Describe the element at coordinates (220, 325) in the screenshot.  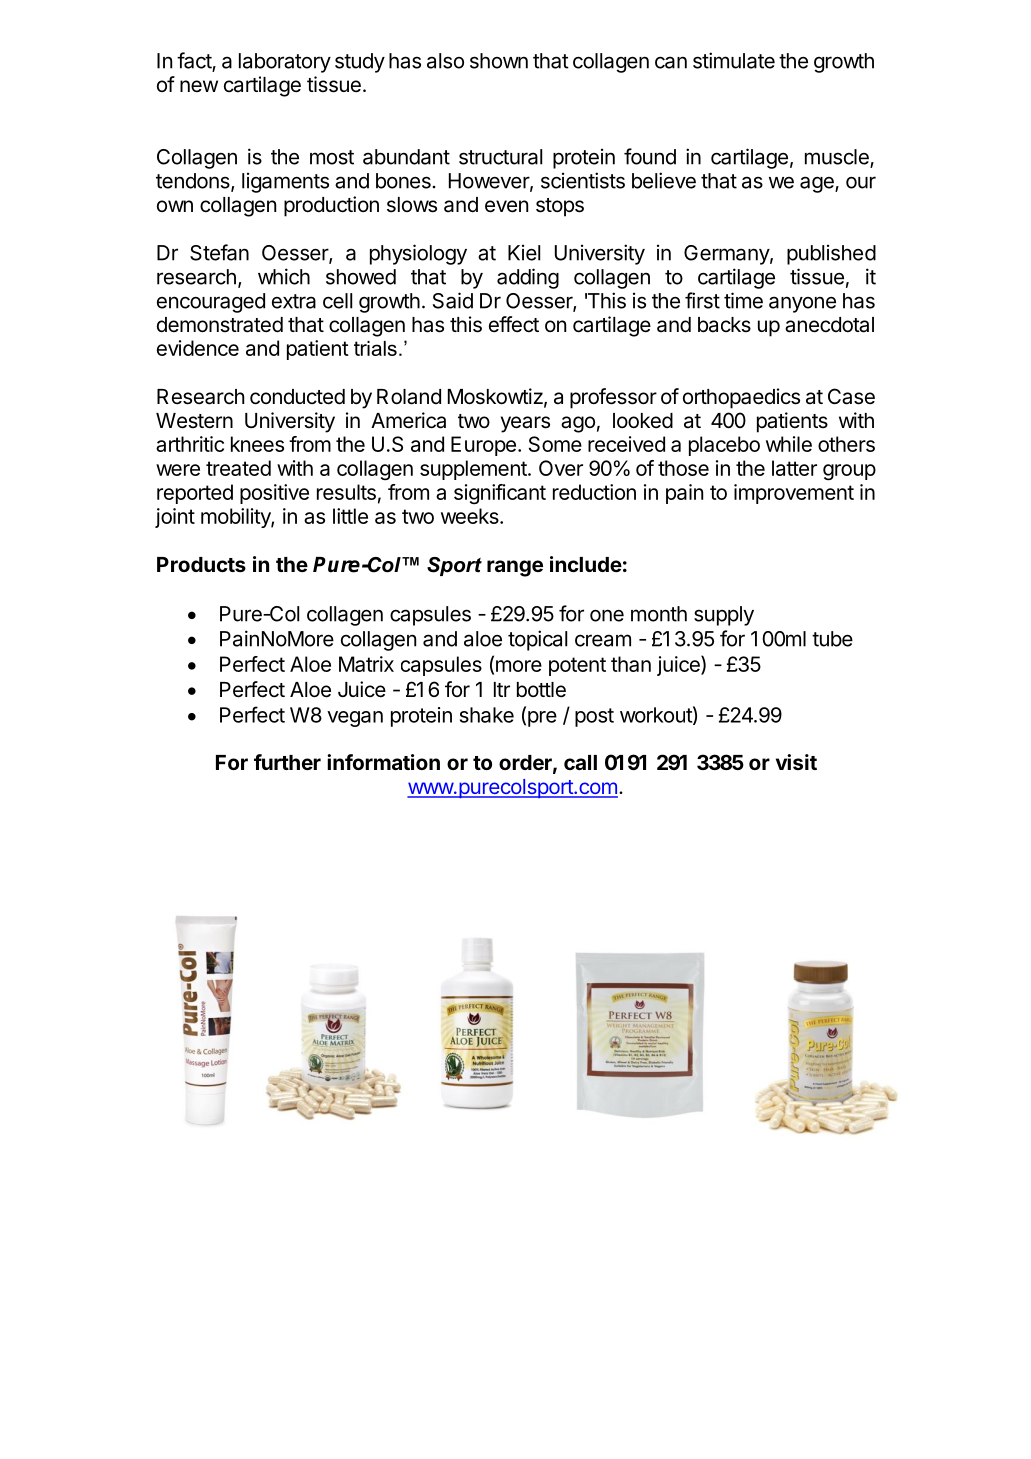
I see `demonstrated` at that location.
